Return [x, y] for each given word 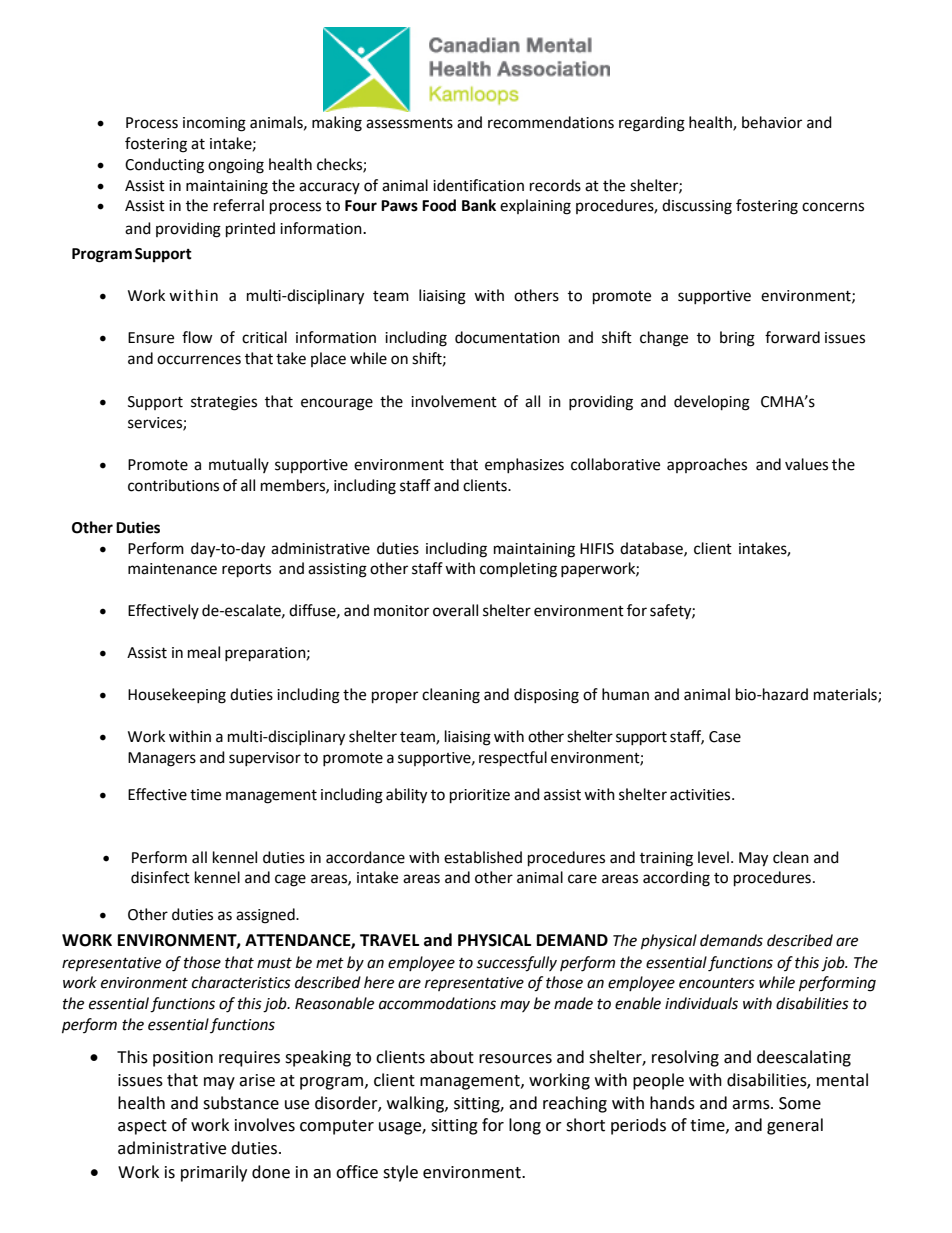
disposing [546, 696]
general [795, 1126]
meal [204, 652]
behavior [772, 122]
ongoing [236, 166]
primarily [214, 1173]
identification [478, 185]
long [525, 1126]
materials [846, 695]
